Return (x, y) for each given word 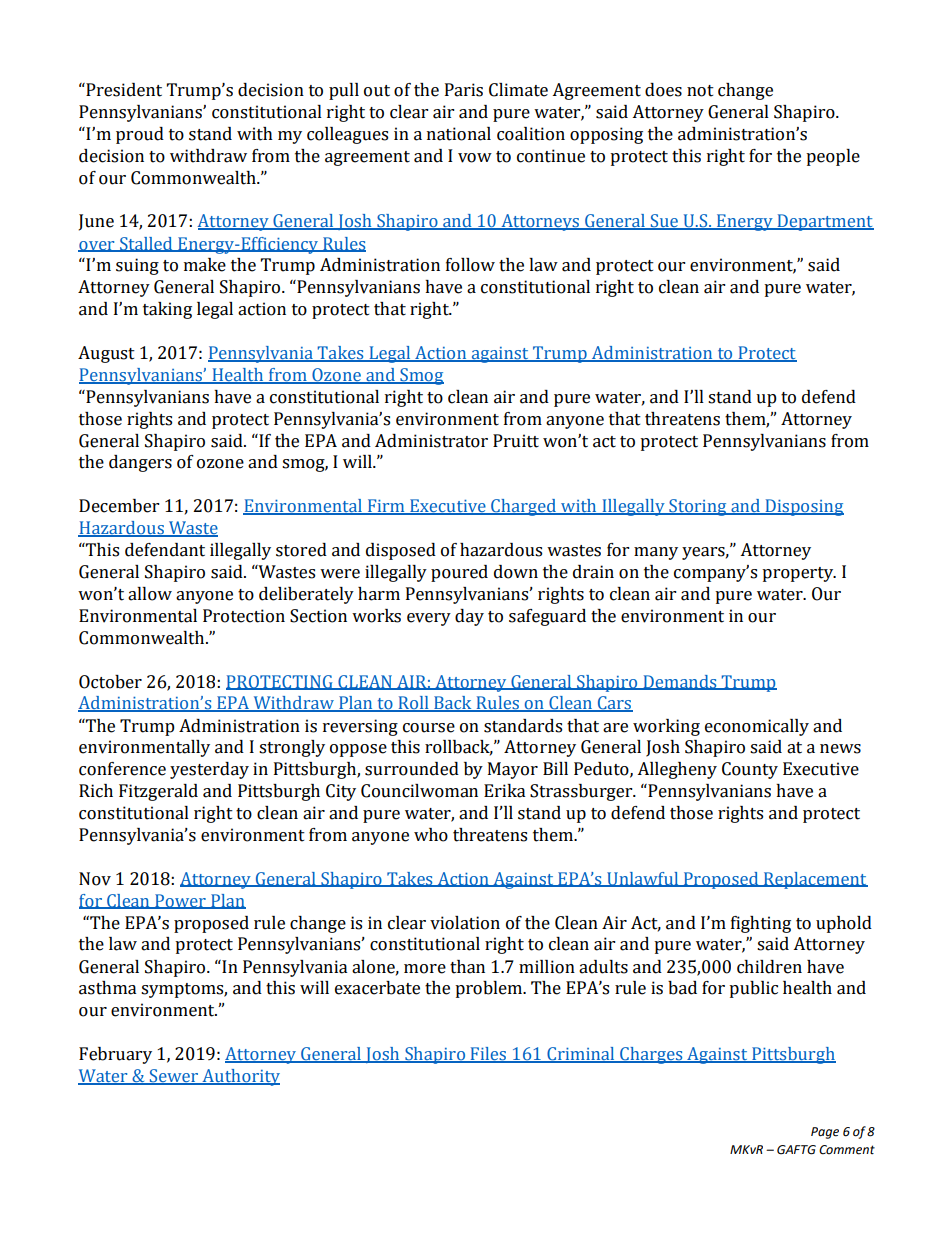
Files (488, 1054)
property (799, 574)
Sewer (174, 1077)
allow (150, 594)
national (459, 134)
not (700, 91)
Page (825, 1133)
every (429, 619)
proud (140, 135)
